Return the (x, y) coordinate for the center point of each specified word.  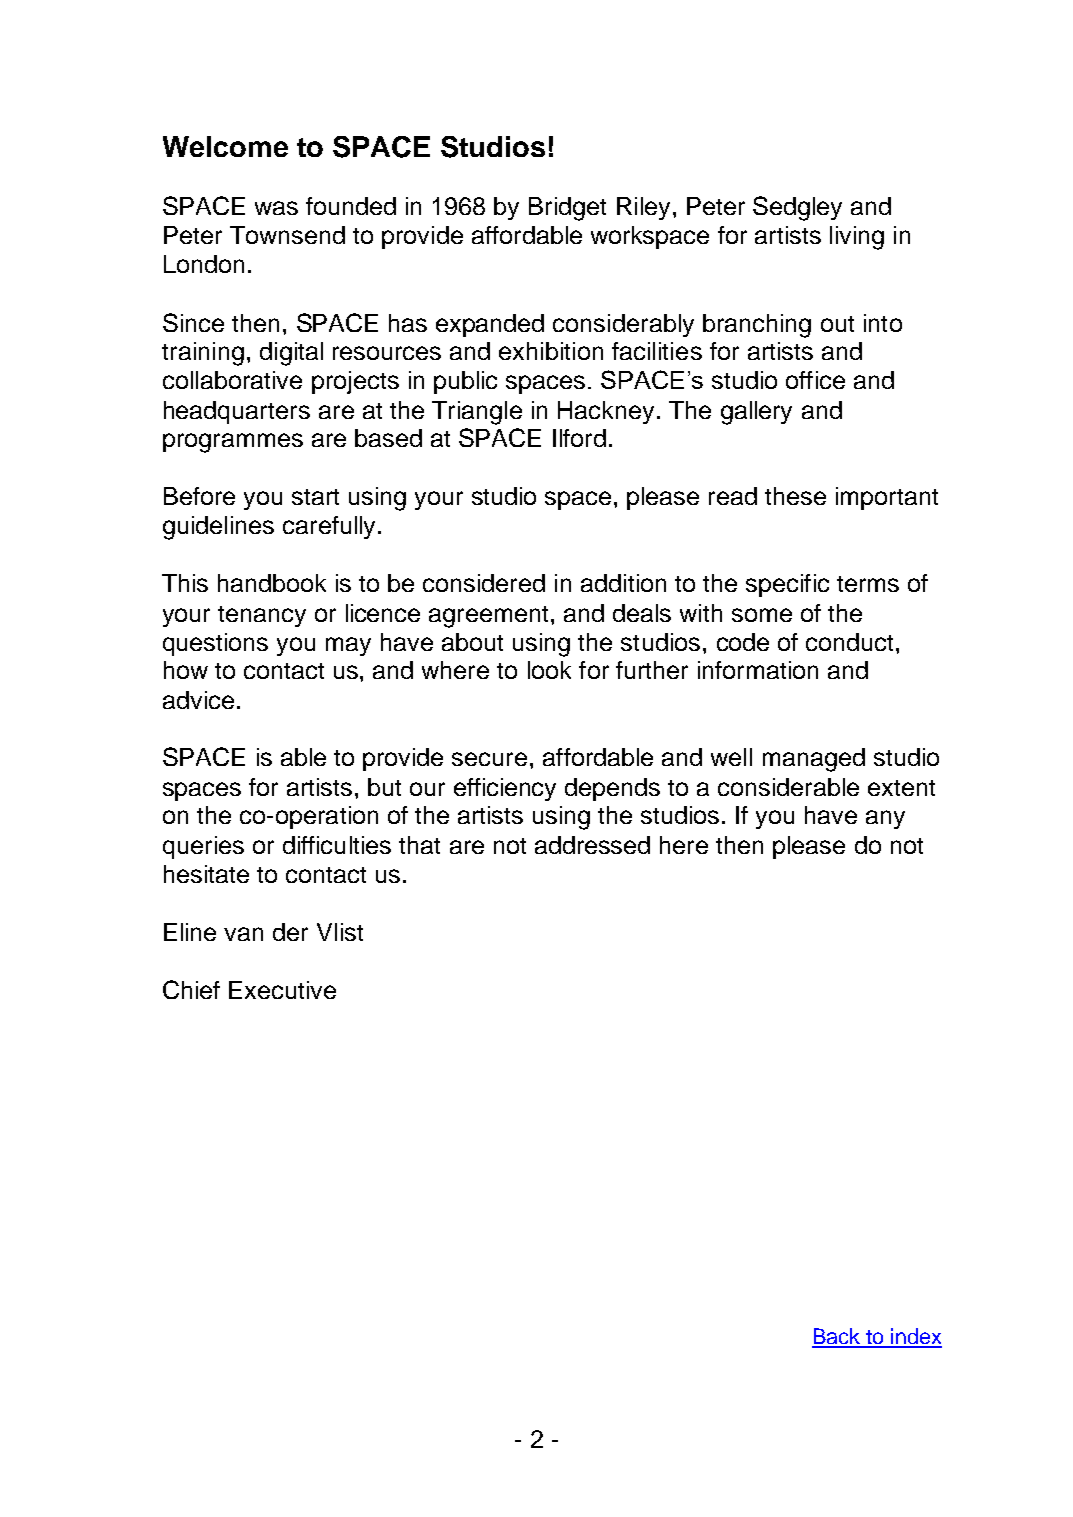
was (276, 208)
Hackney (606, 412)
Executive (282, 990)
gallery (756, 413)
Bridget (567, 209)
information (758, 670)
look (549, 670)
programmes (233, 443)
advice (198, 700)
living (857, 238)
